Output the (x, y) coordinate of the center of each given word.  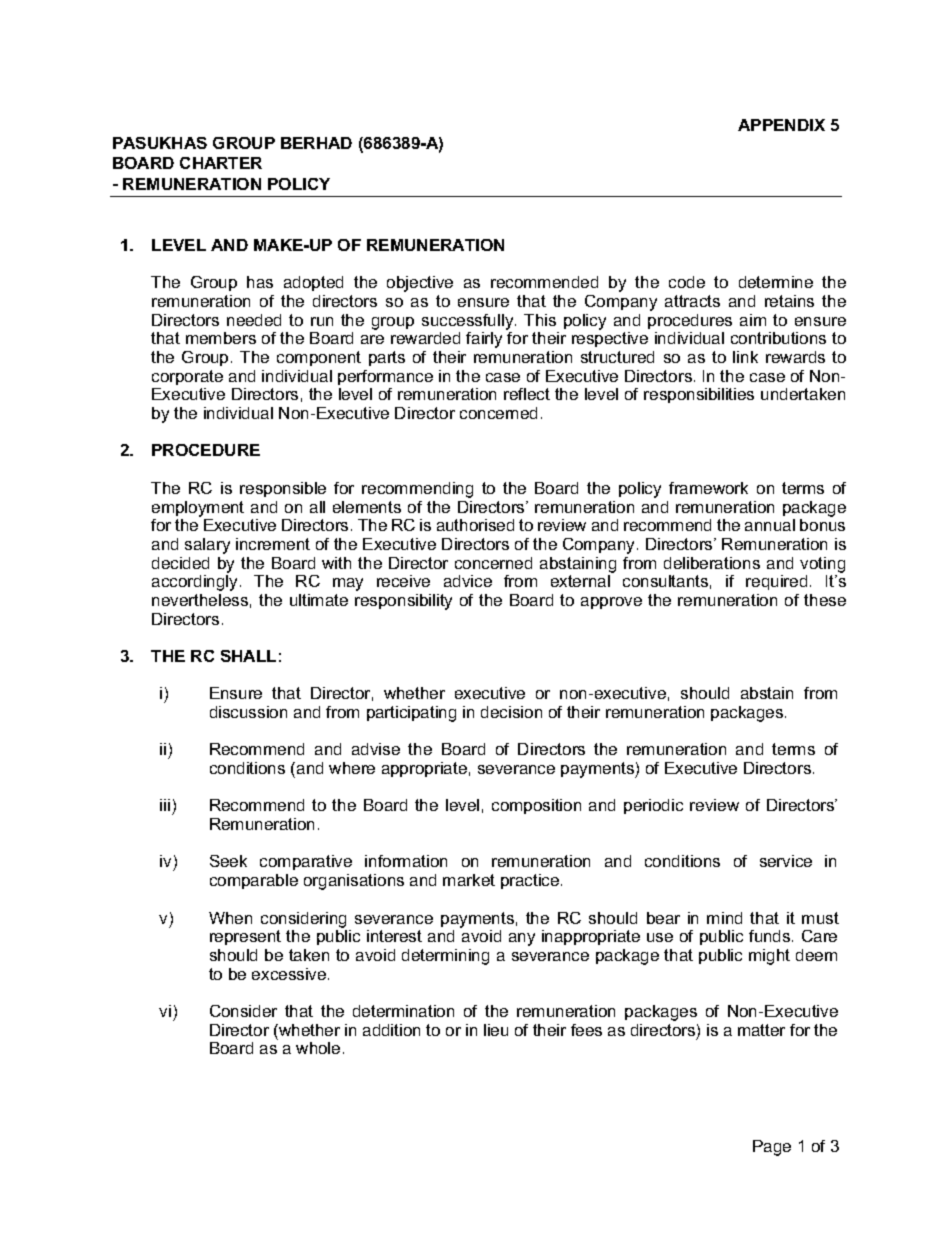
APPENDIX (781, 125)
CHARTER (221, 163)
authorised (475, 525)
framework (708, 488)
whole (318, 1048)
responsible (283, 489)
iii (165, 805)
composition (536, 806)
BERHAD (316, 143)
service (786, 861)
